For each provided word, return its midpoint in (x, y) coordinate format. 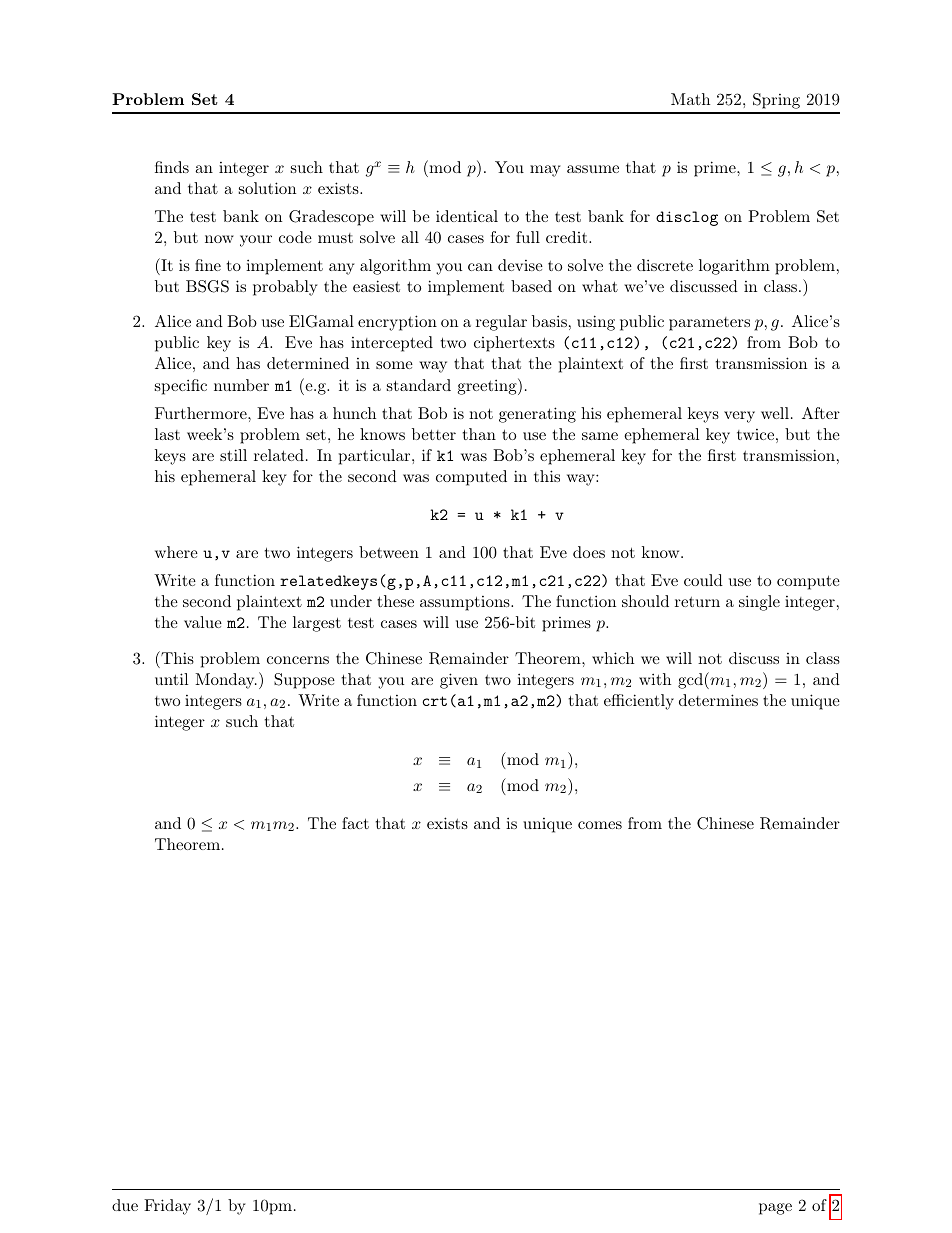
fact (355, 823)
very (739, 417)
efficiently (639, 702)
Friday (167, 1207)
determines (718, 700)
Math (690, 99)
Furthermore (202, 413)
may (545, 171)
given (459, 681)
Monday (226, 681)
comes (600, 825)
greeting (488, 386)
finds (172, 167)
